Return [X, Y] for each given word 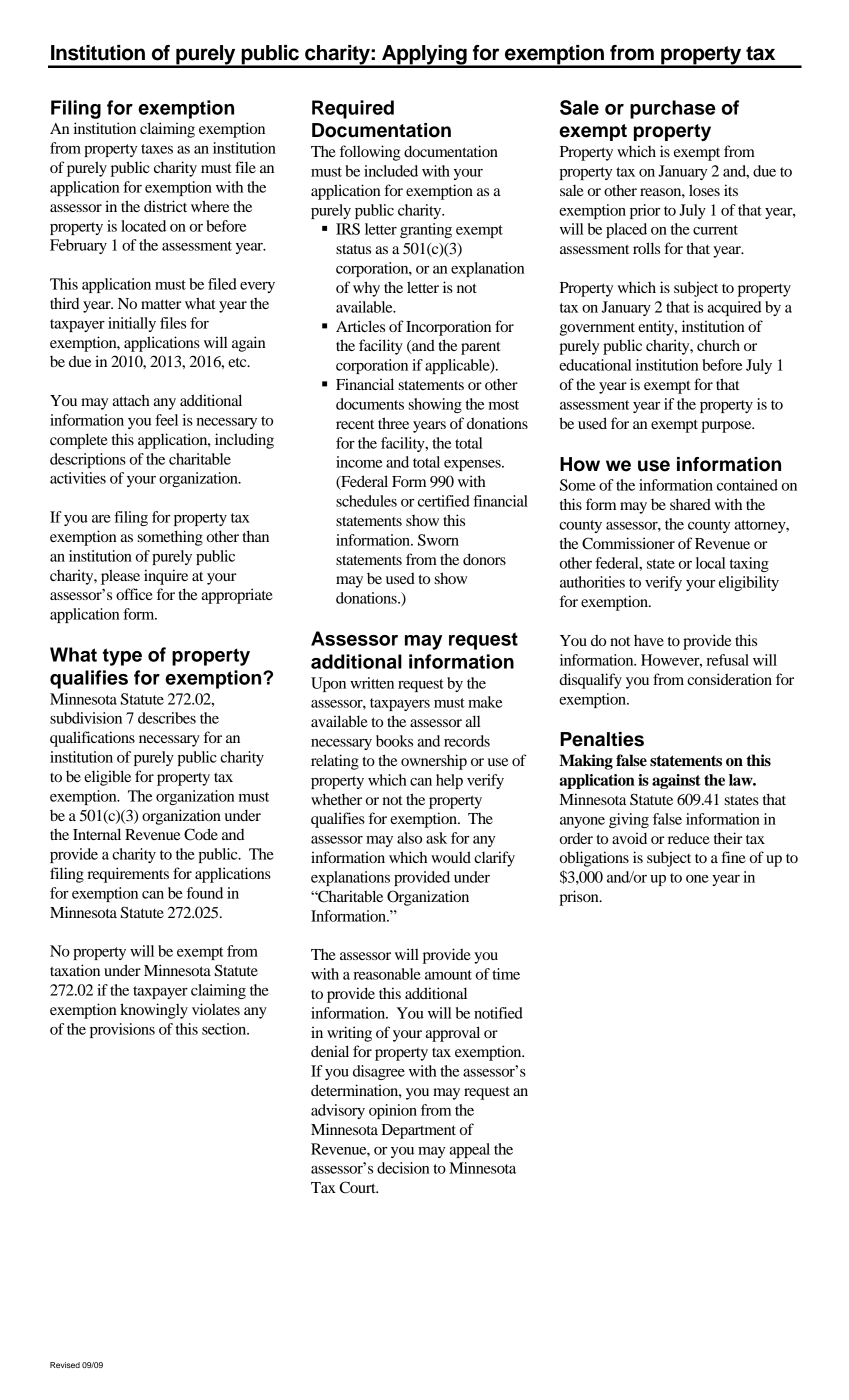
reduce [689, 838]
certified [444, 501]
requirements [128, 875]
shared [690, 504]
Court [358, 1187]
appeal [470, 1150]
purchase [673, 109]
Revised [65, 1365]
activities [78, 478]
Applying [424, 56]
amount [448, 975]
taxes [157, 149]
